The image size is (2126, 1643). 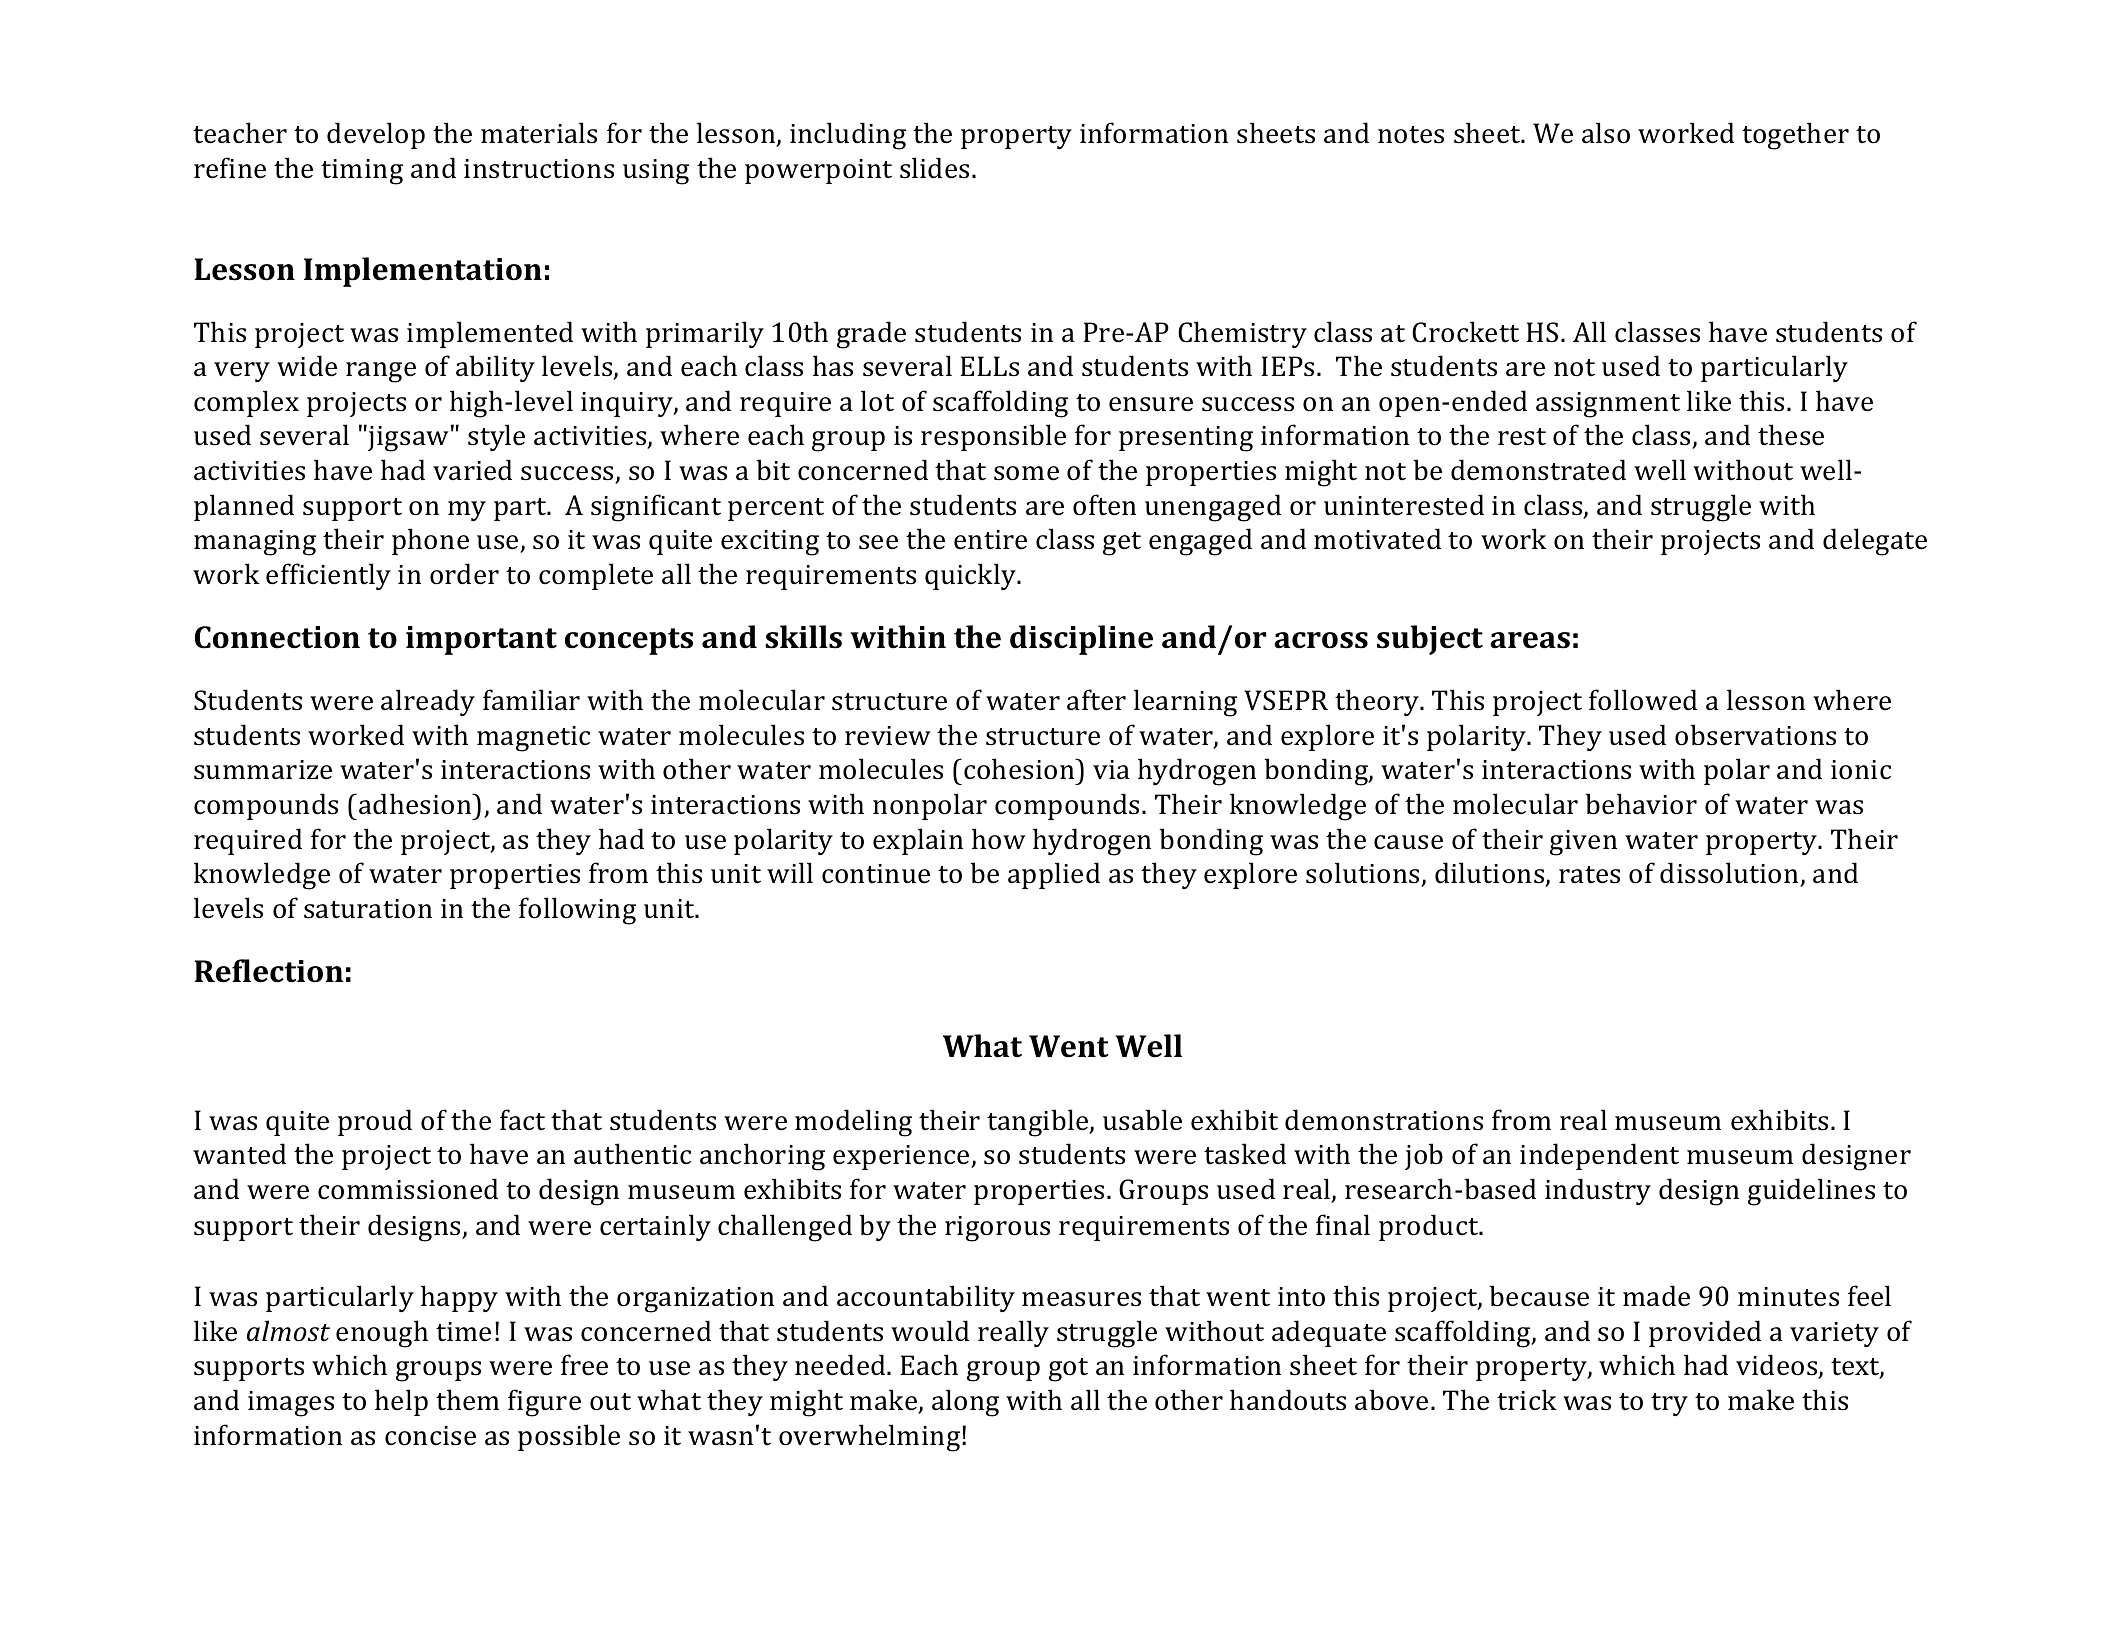 What do you see at coordinates (401, 1402) in the document?
I see `help` at bounding box center [401, 1402].
